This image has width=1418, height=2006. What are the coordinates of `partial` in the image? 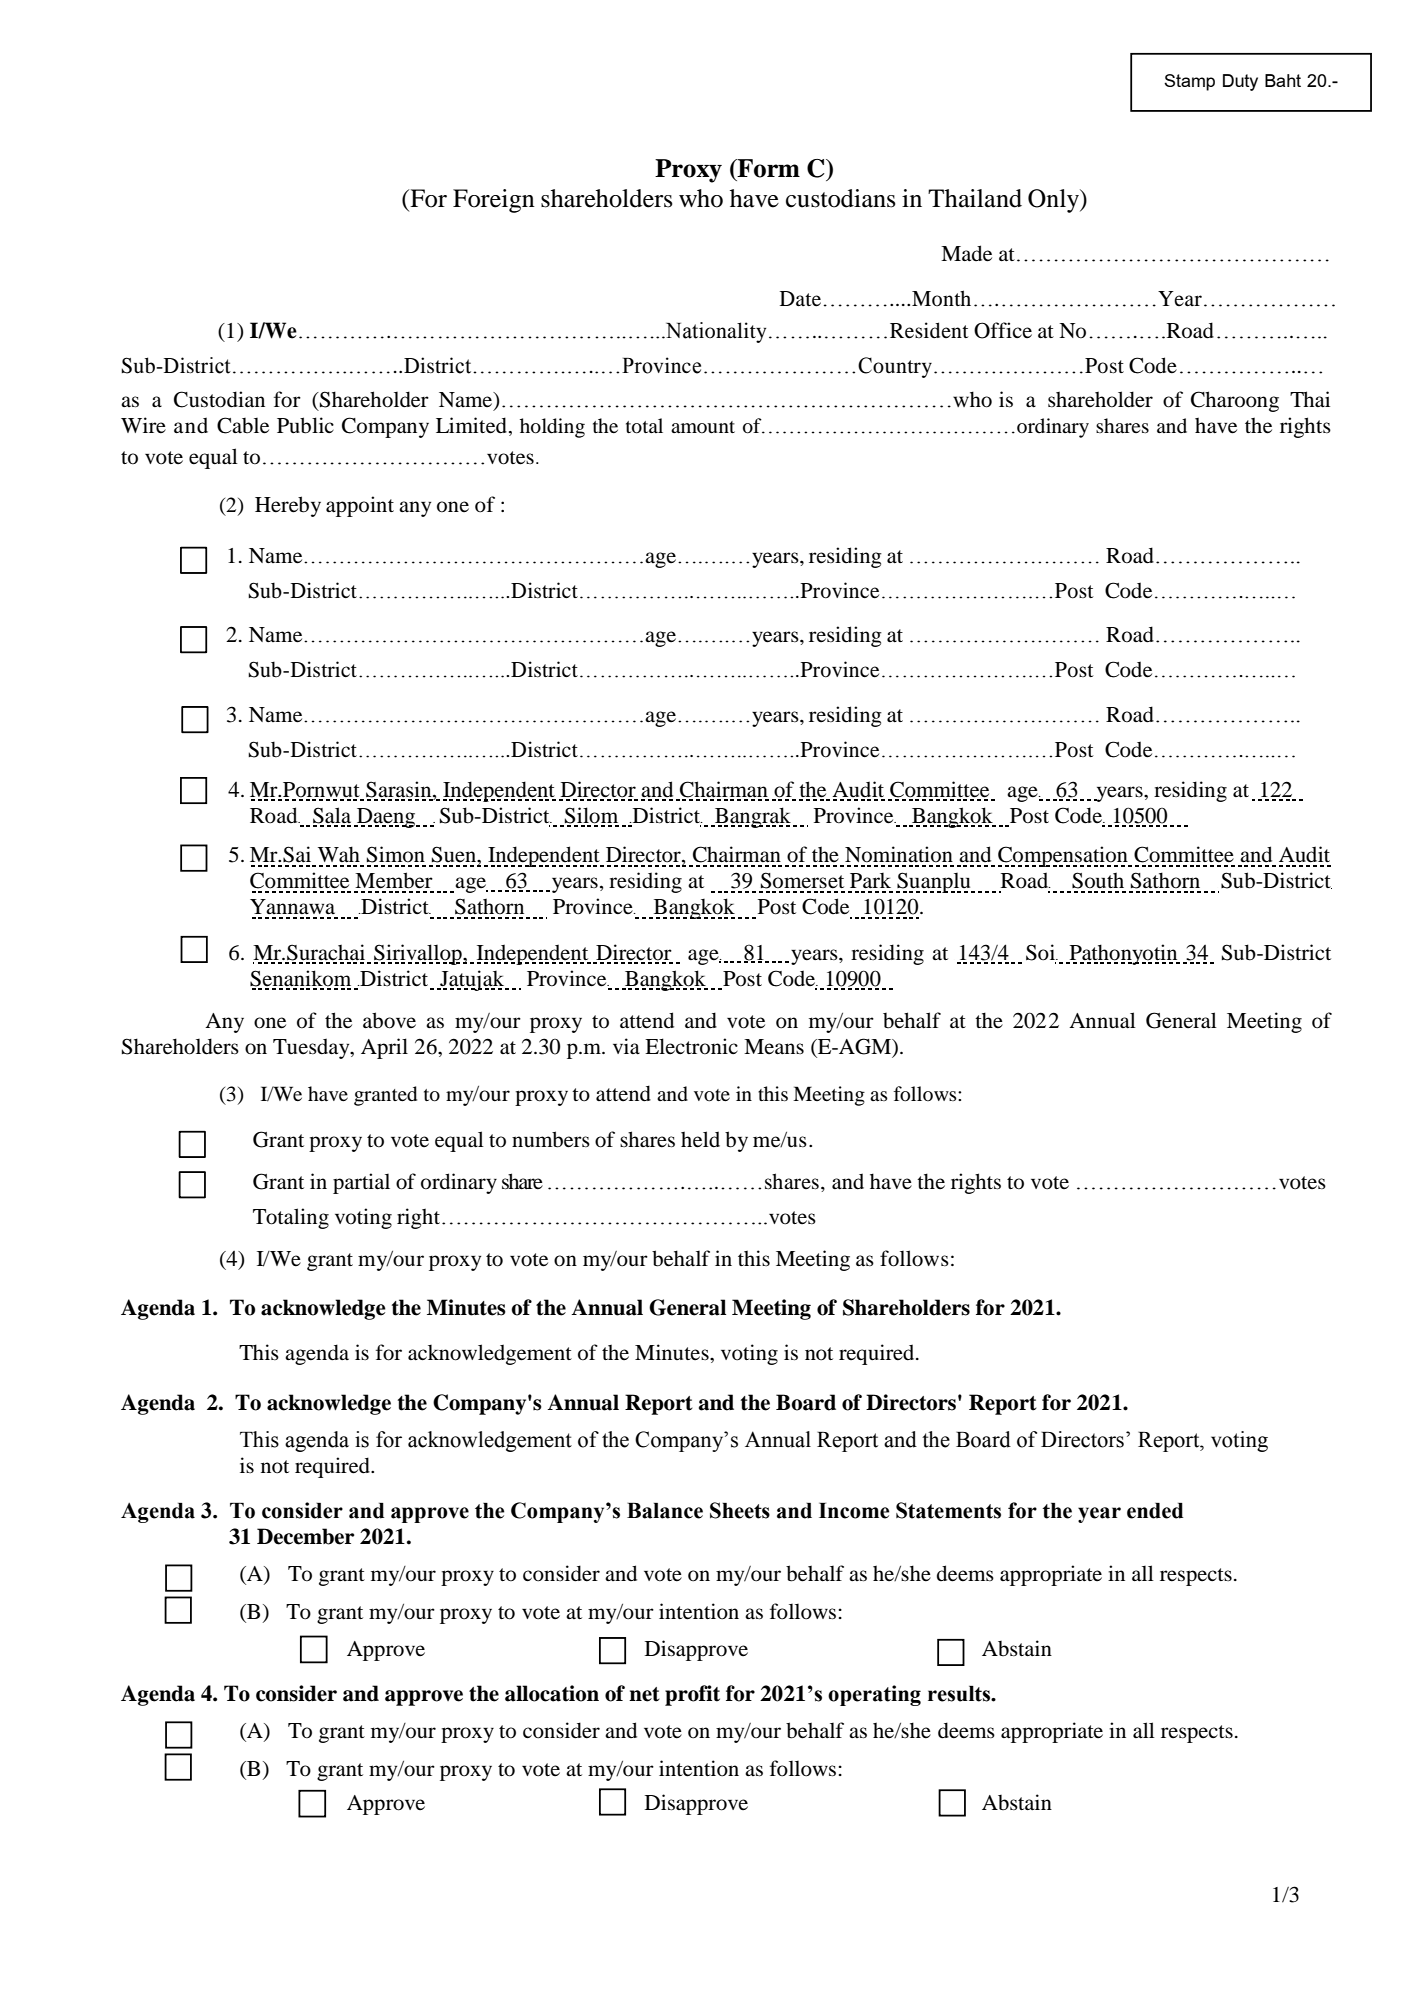 It's located at (361, 1183).
